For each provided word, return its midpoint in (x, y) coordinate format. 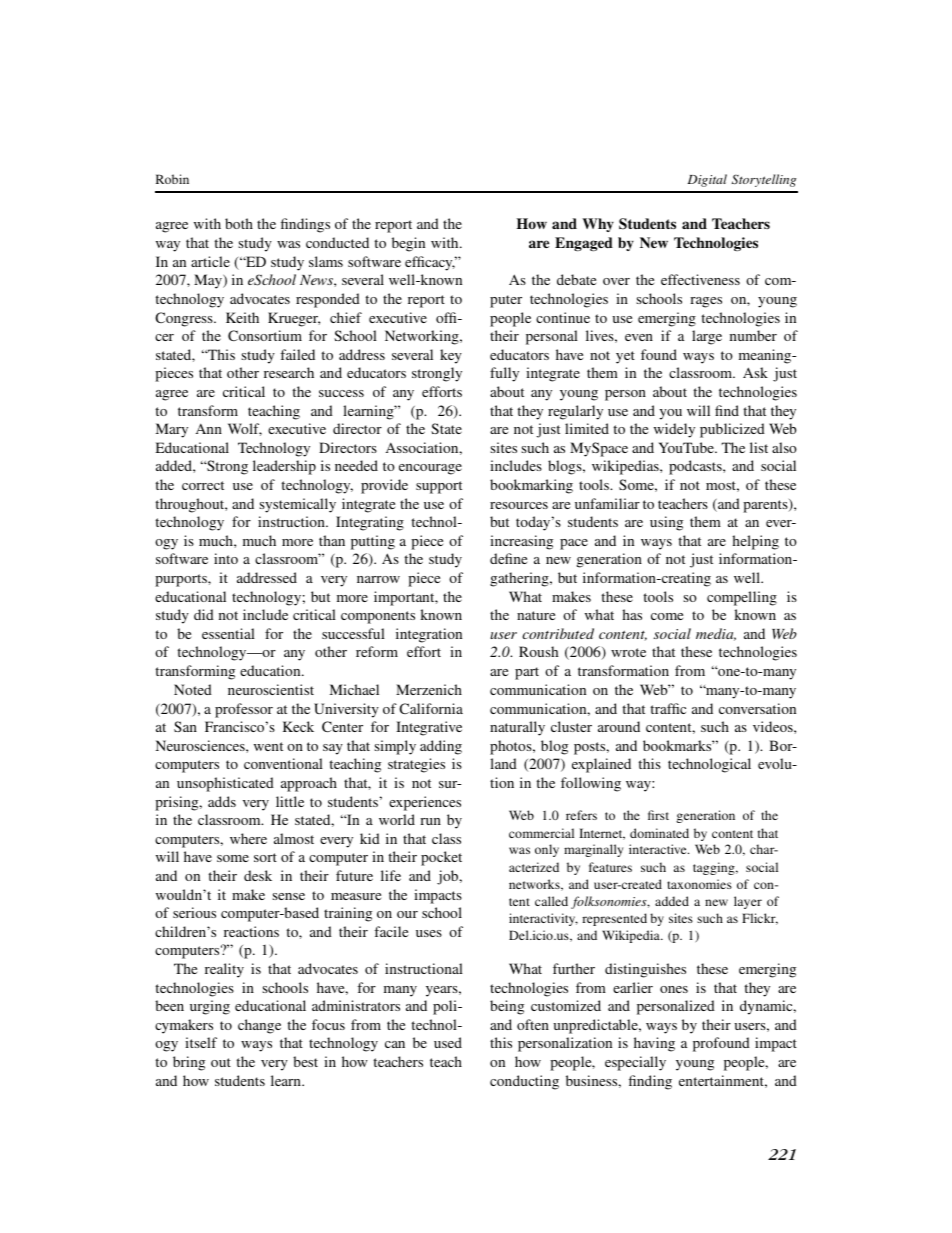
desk (258, 875)
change (259, 1026)
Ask (755, 372)
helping (755, 542)
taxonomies (699, 884)
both (239, 223)
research (289, 372)
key (451, 356)
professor (244, 710)
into (226, 558)
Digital (707, 180)
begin (408, 244)
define (508, 558)
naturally (517, 728)
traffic (668, 708)
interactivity (543, 919)
